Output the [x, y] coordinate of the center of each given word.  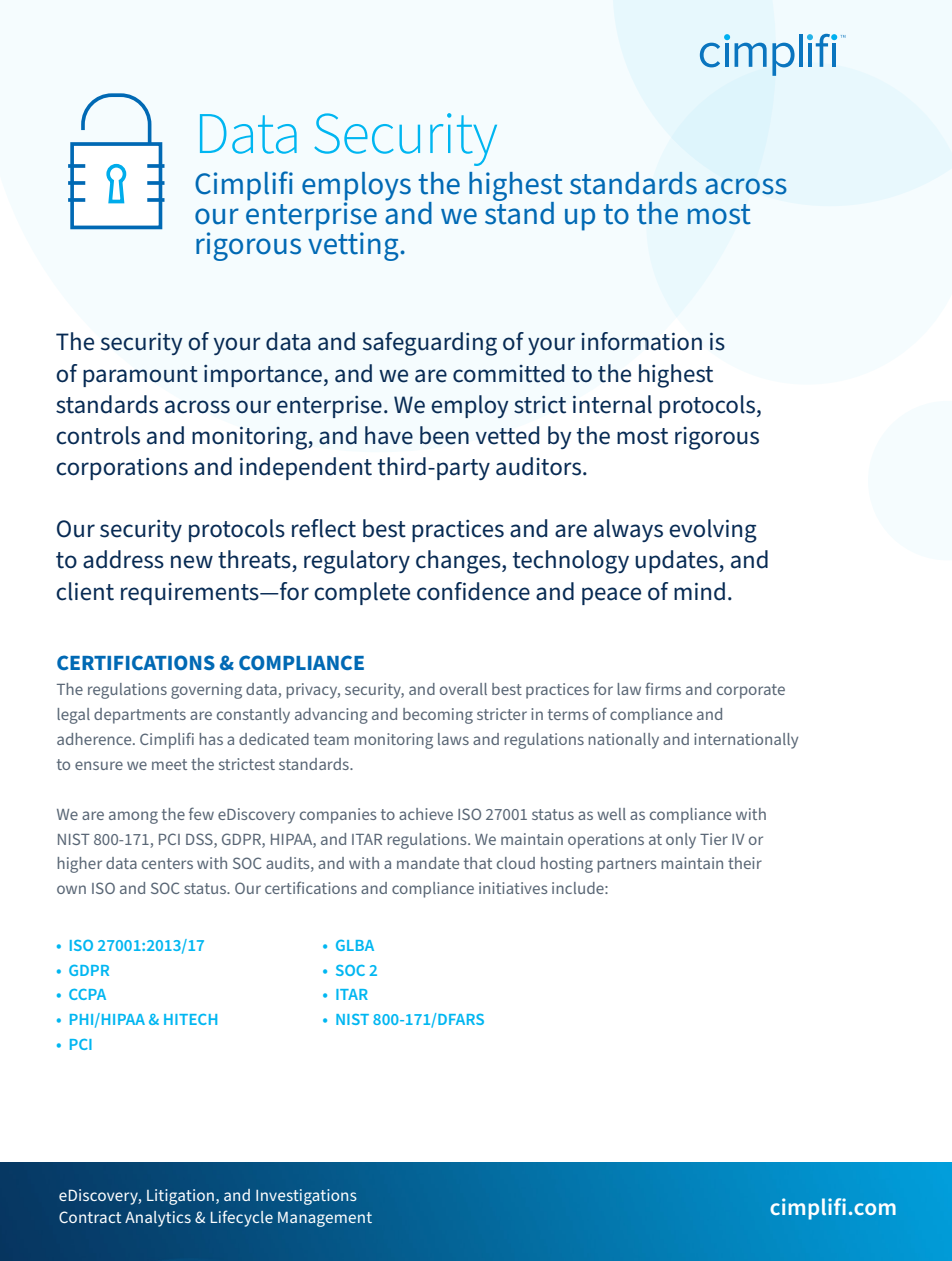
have [389, 435]
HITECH [190, 1019]
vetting [354, 245]
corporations [122, 469]
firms [663, 688]
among [133, 817]
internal [612, 404]
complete [362, 593]
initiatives [513, 888]
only [681, 841]
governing [206, 691]
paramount [140, 376]
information [641, 341]
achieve [426, 814]
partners [627, 865]
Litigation [180, 1197]
